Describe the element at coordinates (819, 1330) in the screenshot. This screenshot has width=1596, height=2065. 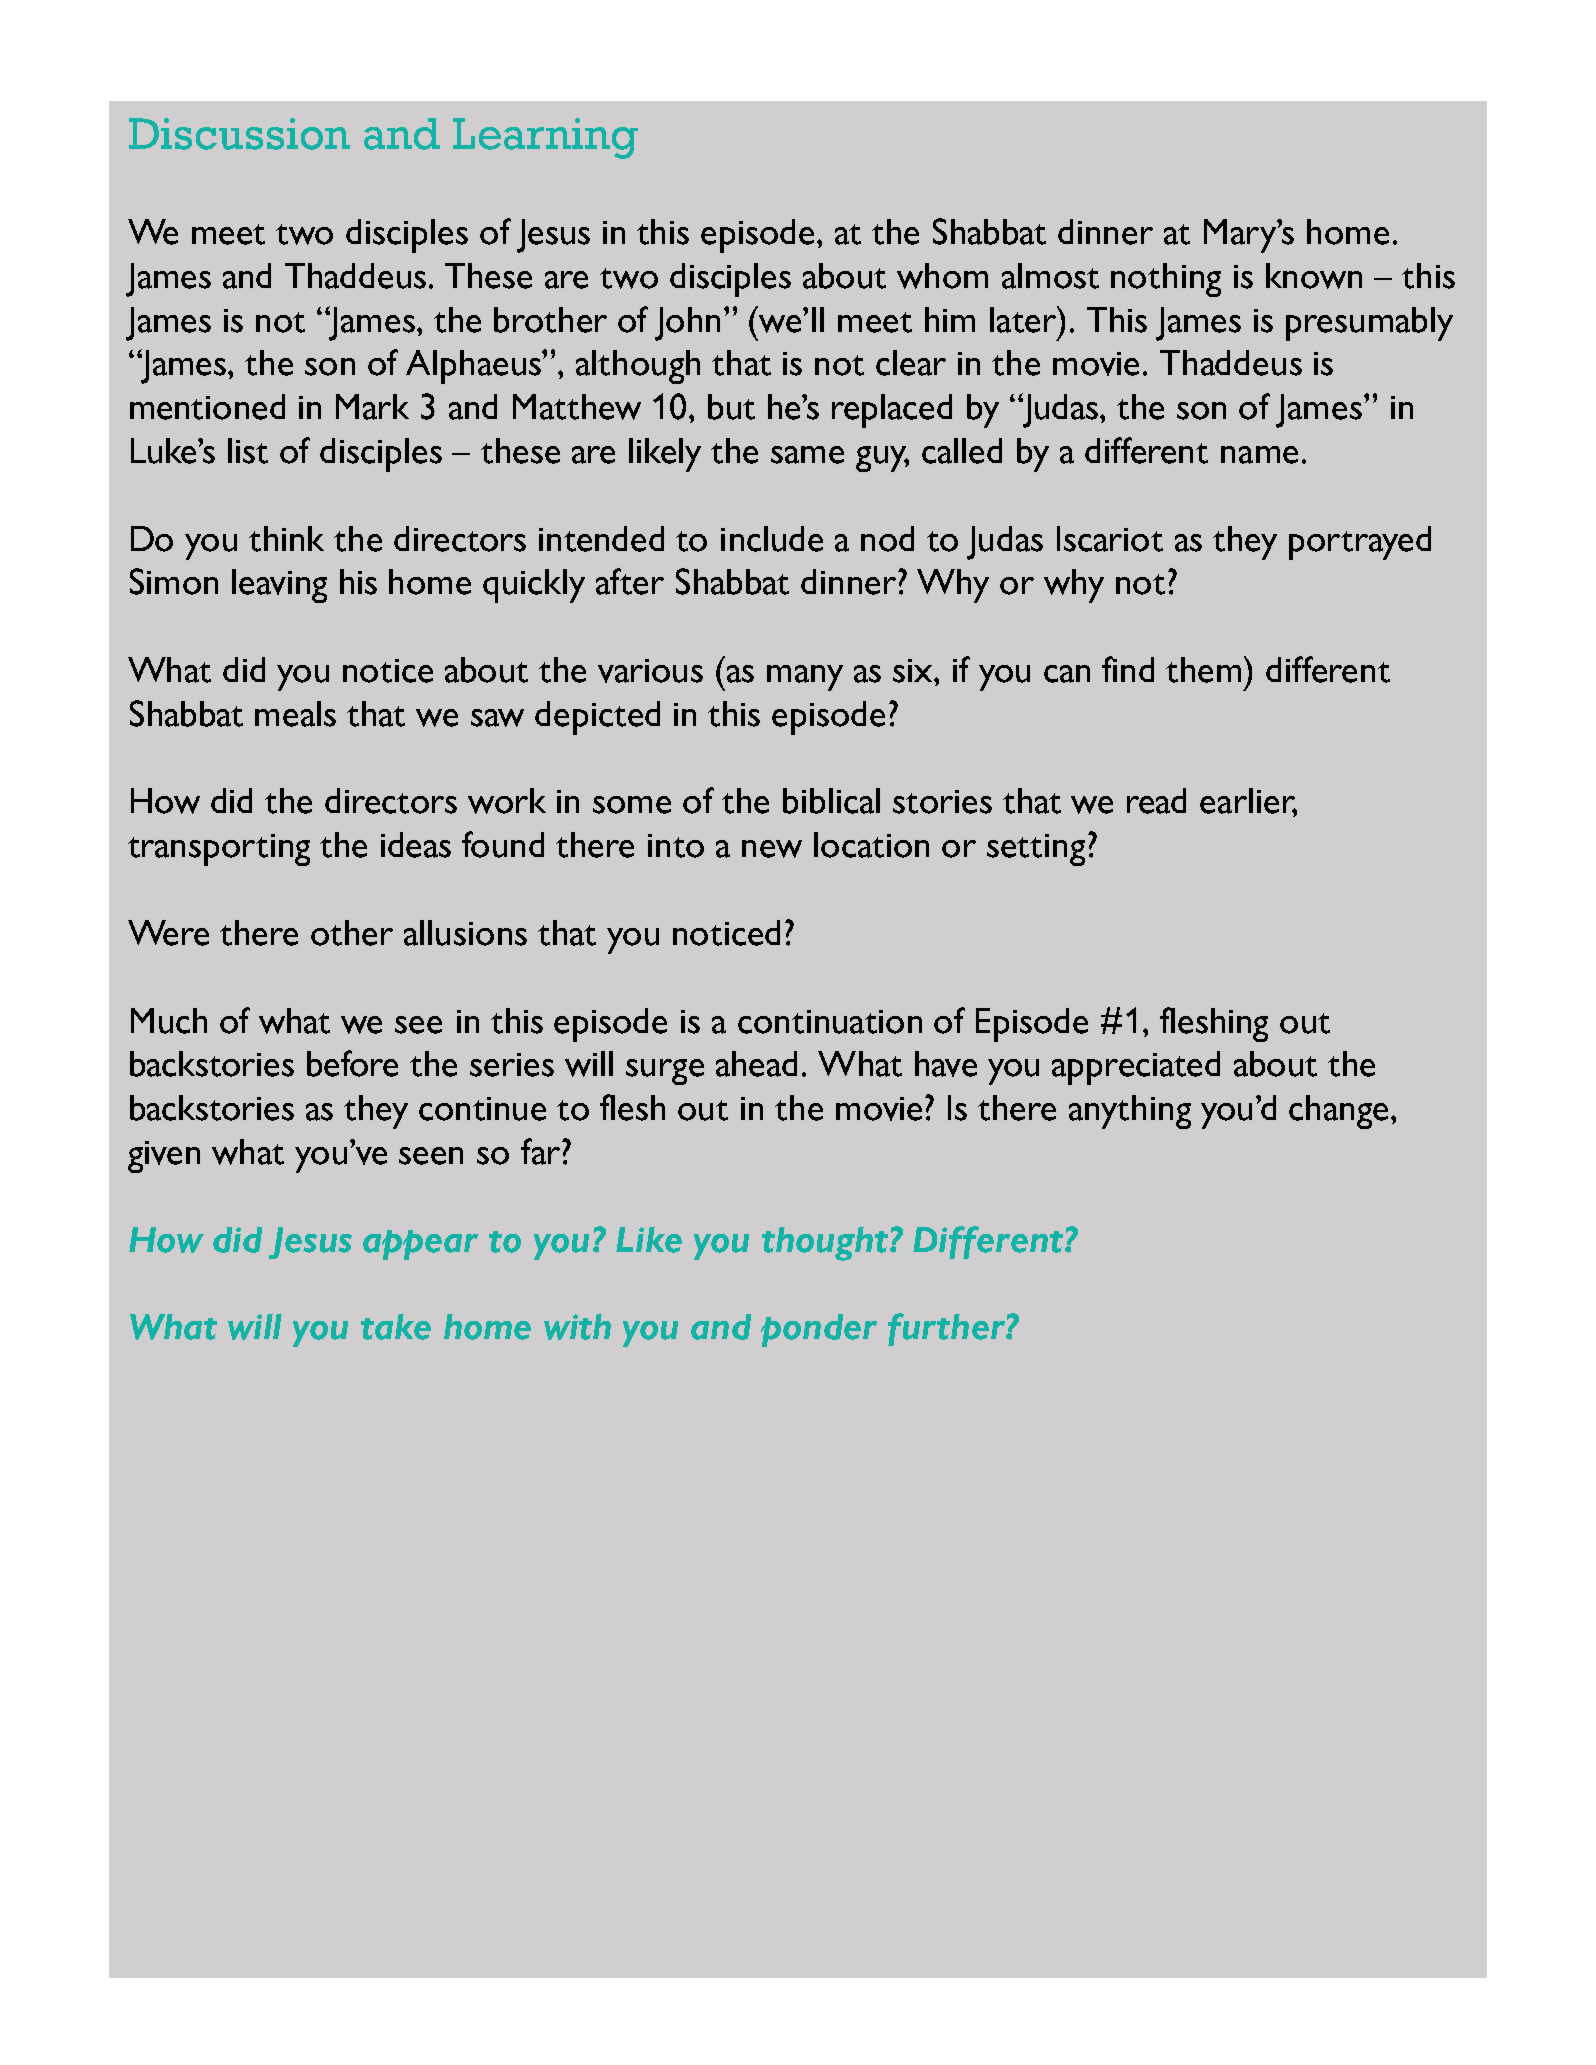
I see `ponder` at that location.
